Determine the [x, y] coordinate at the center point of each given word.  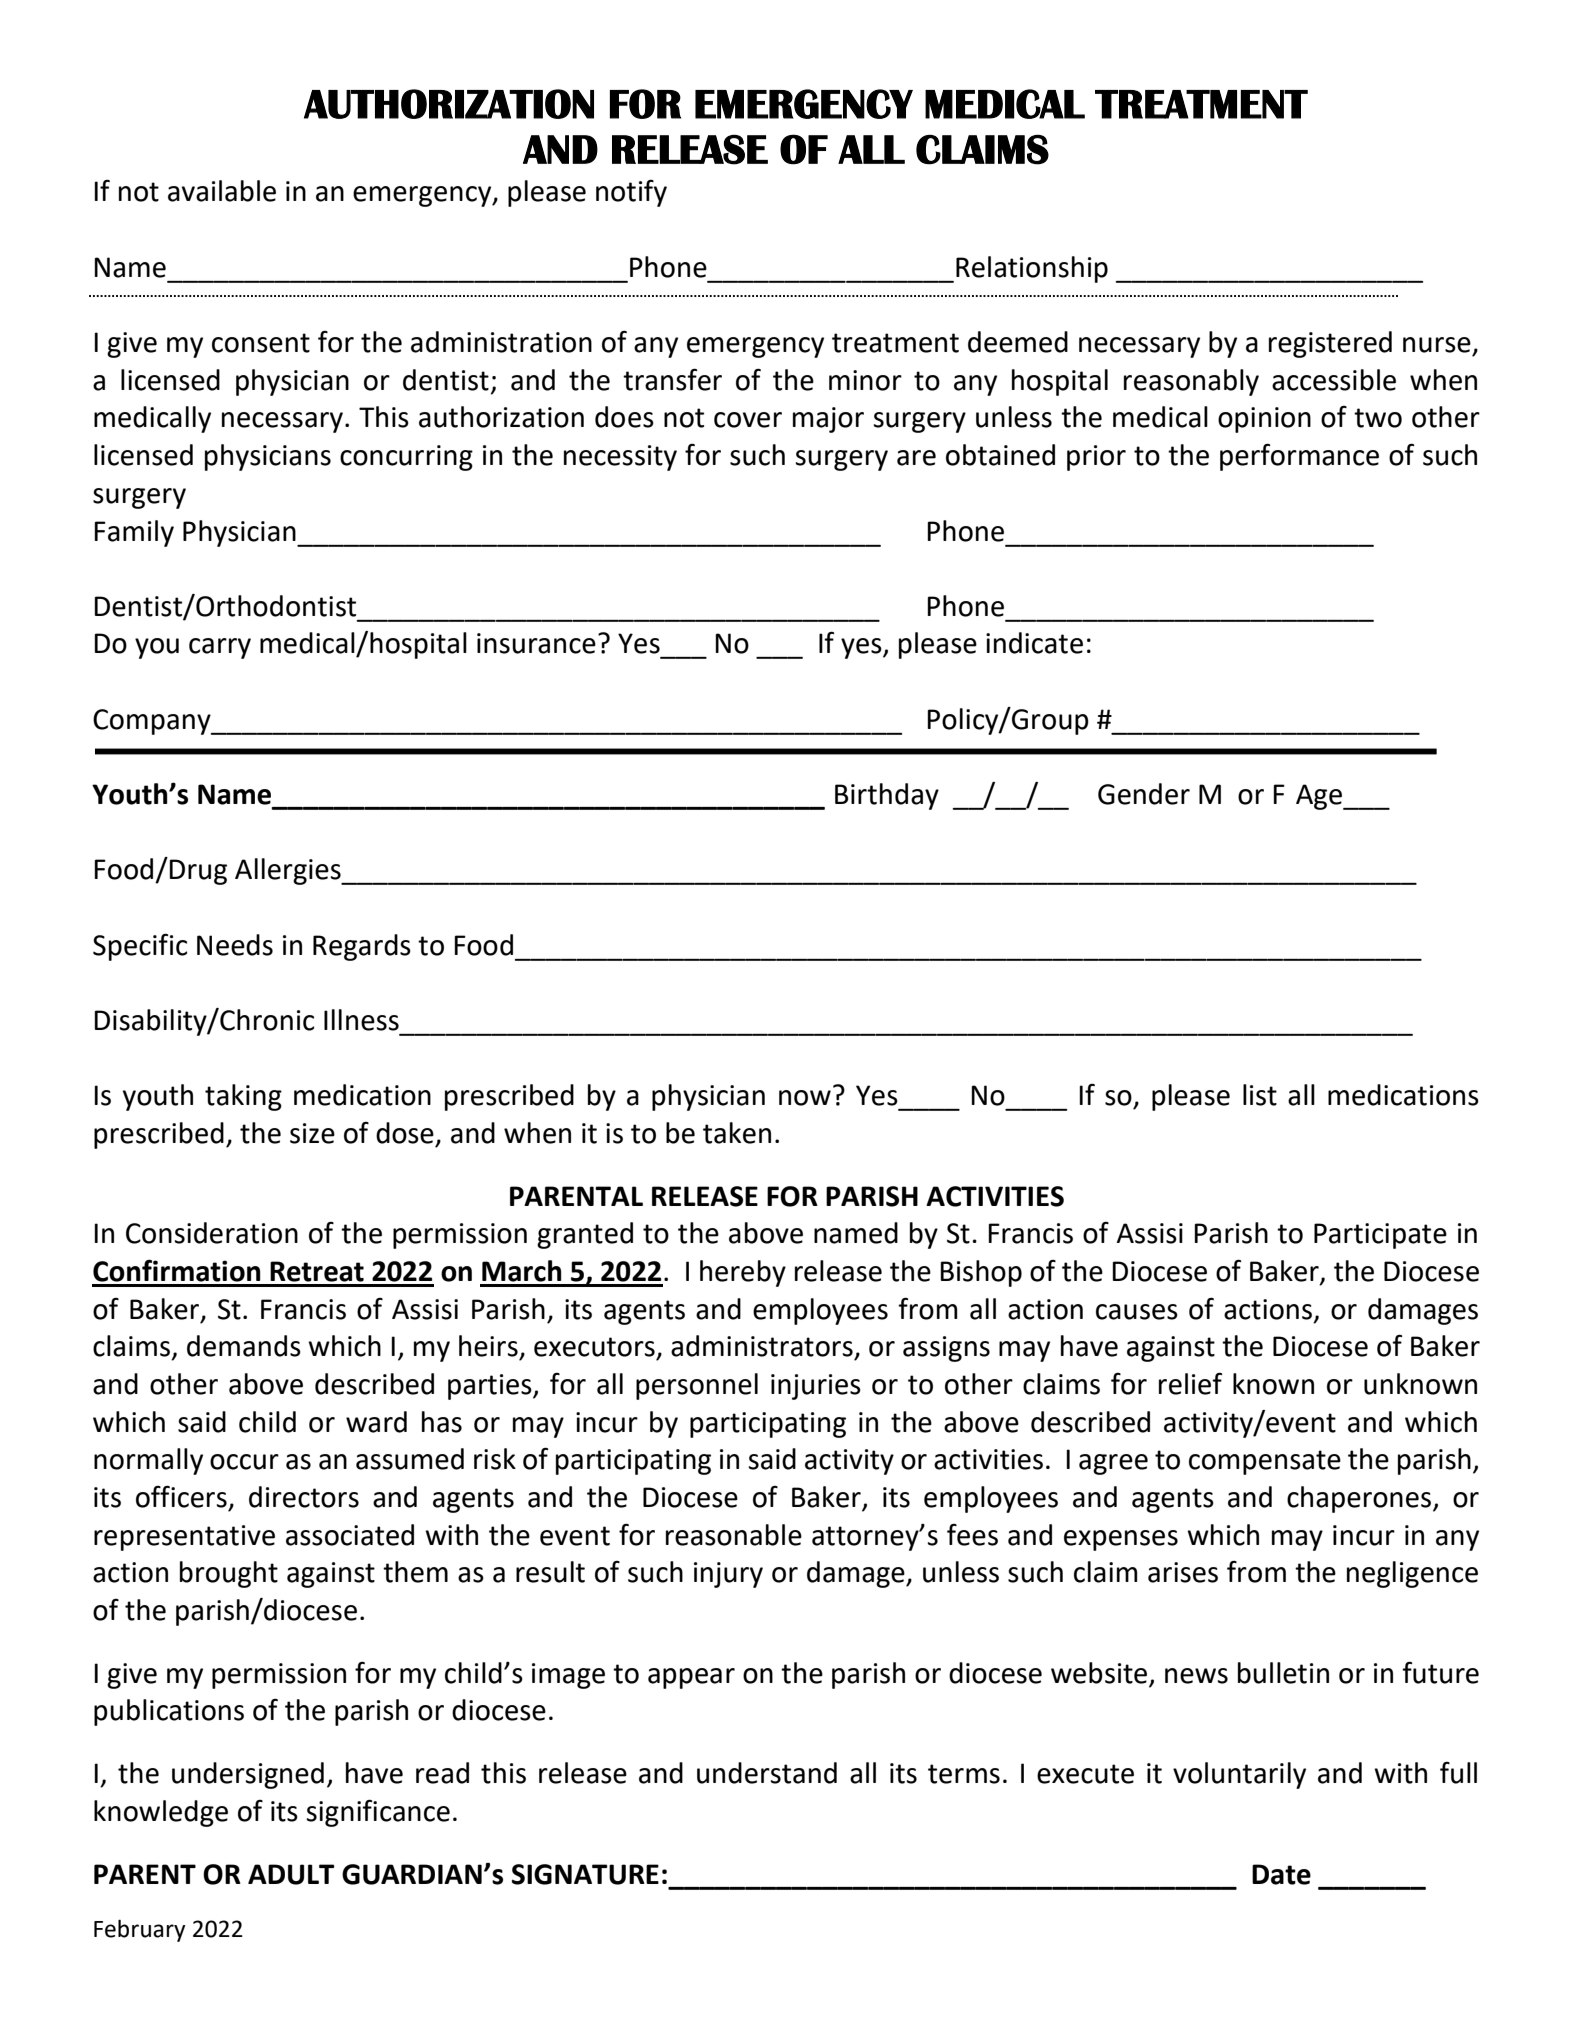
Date [1281, 1874]
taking [243, 1097]
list [1260, 1095]
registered [1330, 344]
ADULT [291, 1874]
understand [767, 1773]
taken [737, 1133]
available [222, 191]
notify [631, 193]
